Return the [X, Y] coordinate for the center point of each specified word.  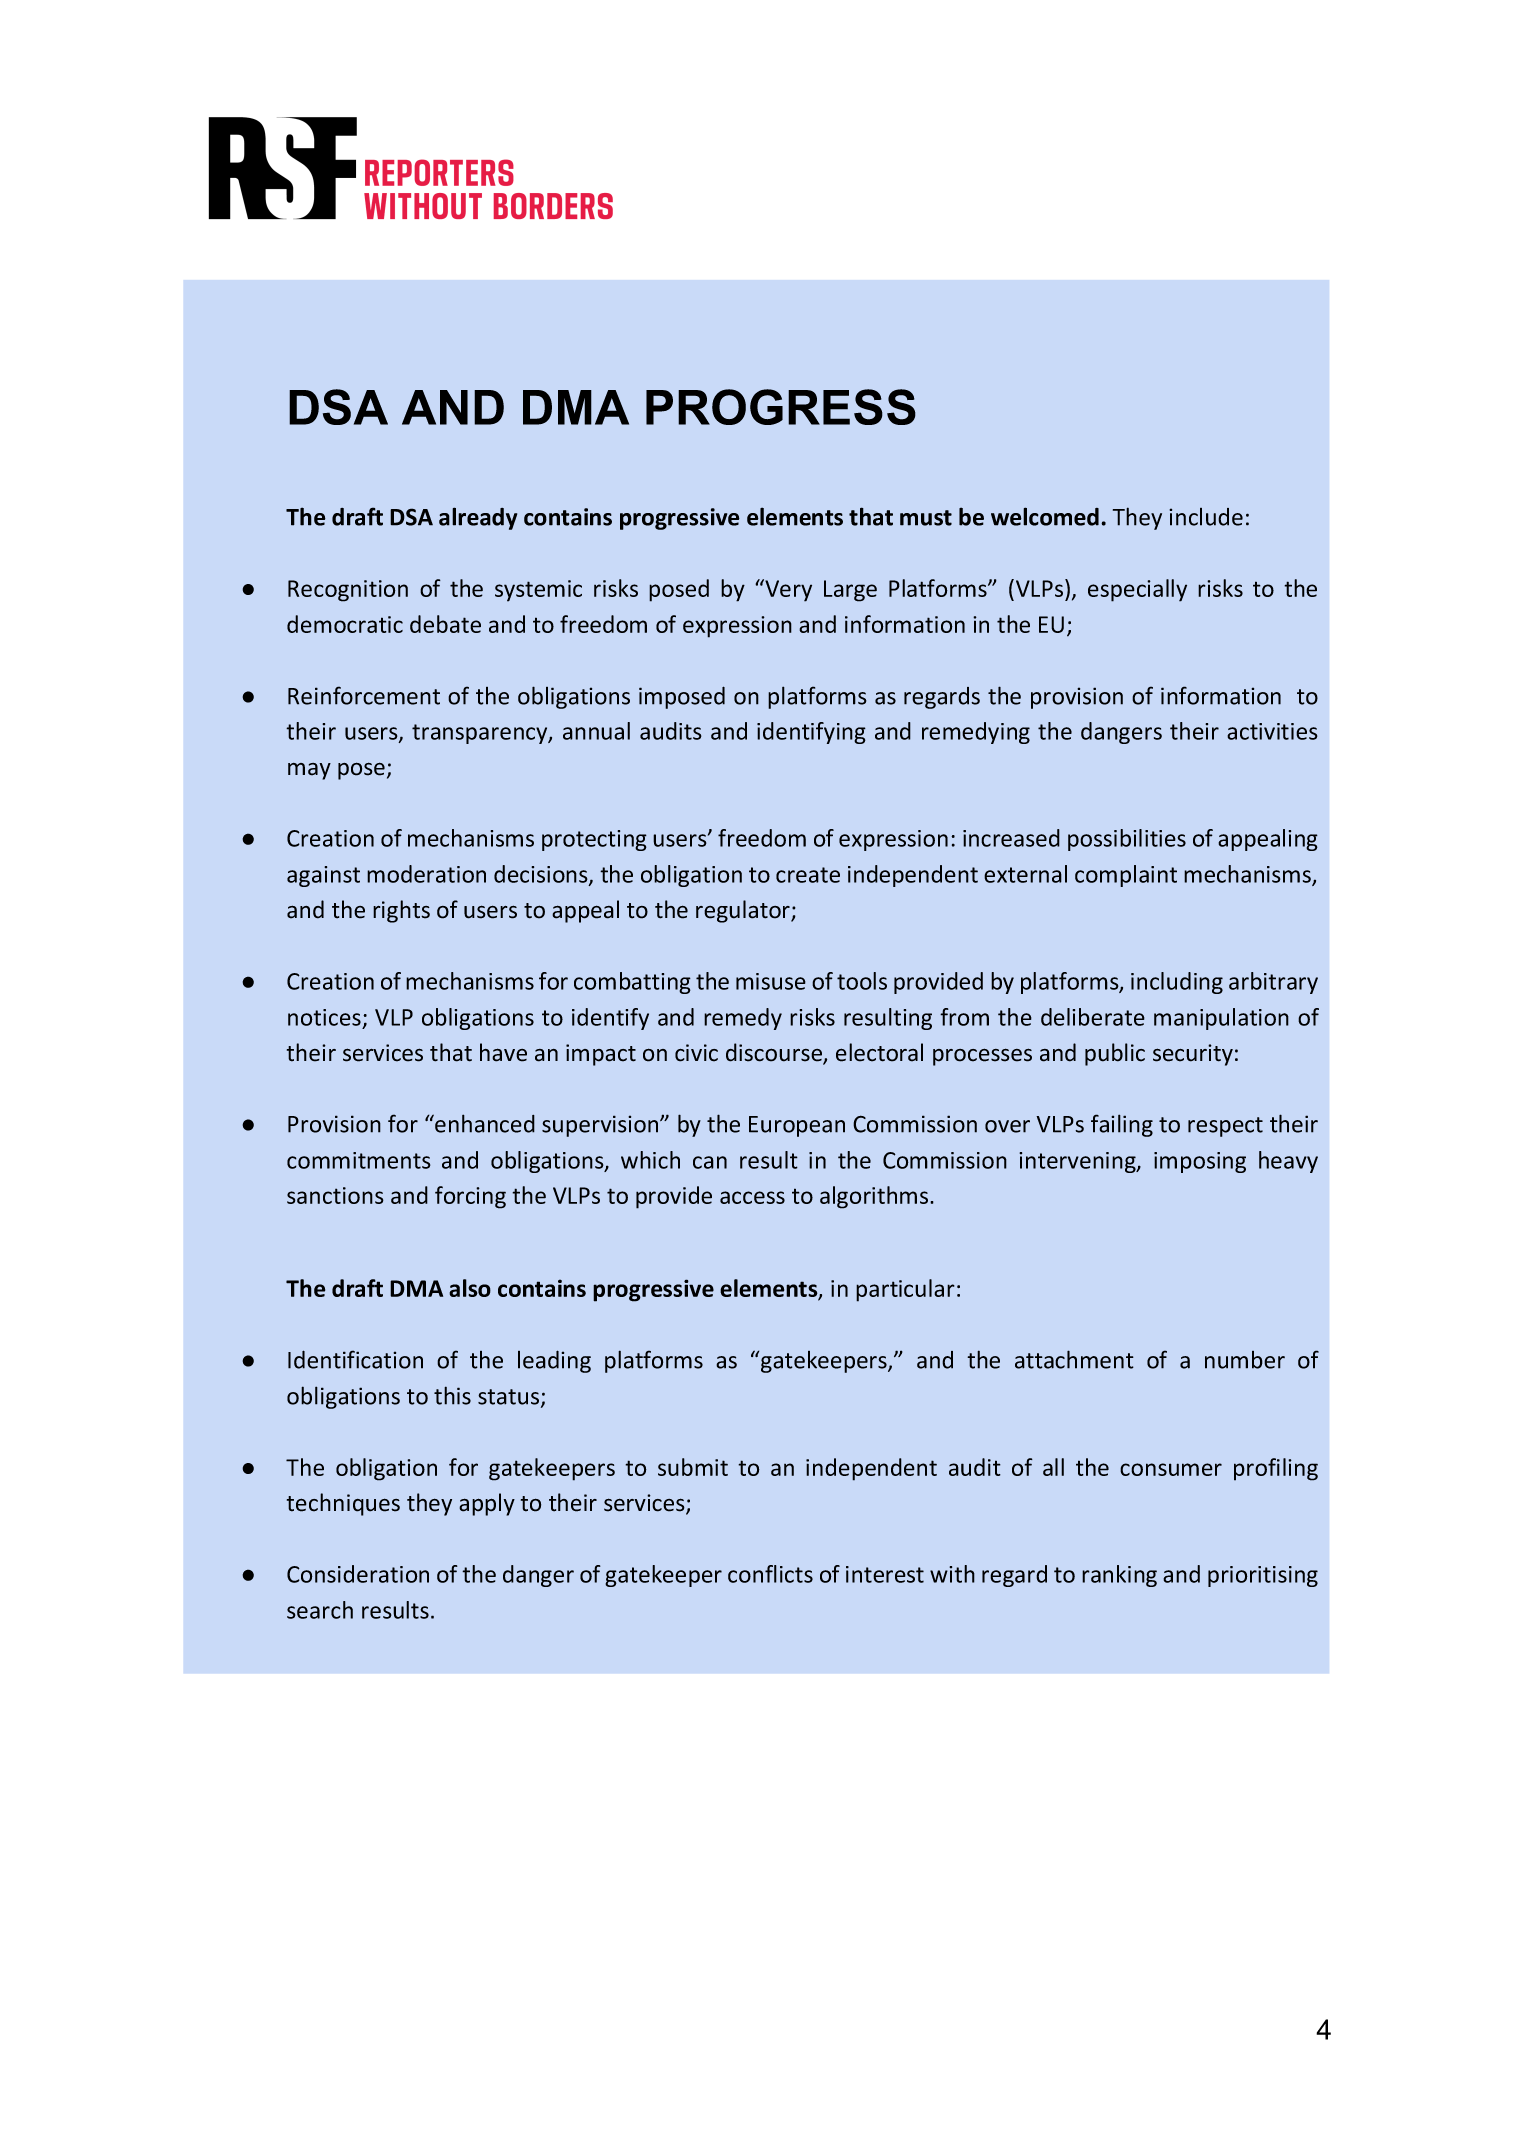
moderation [426, 874]
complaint [1126, 876]
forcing [470, 1197]
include [1206, 517]
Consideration [358, 1574]
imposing [1200, 1162]
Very [787, 590]
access [752, 1197]
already [478, 518]
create [808, 875]
